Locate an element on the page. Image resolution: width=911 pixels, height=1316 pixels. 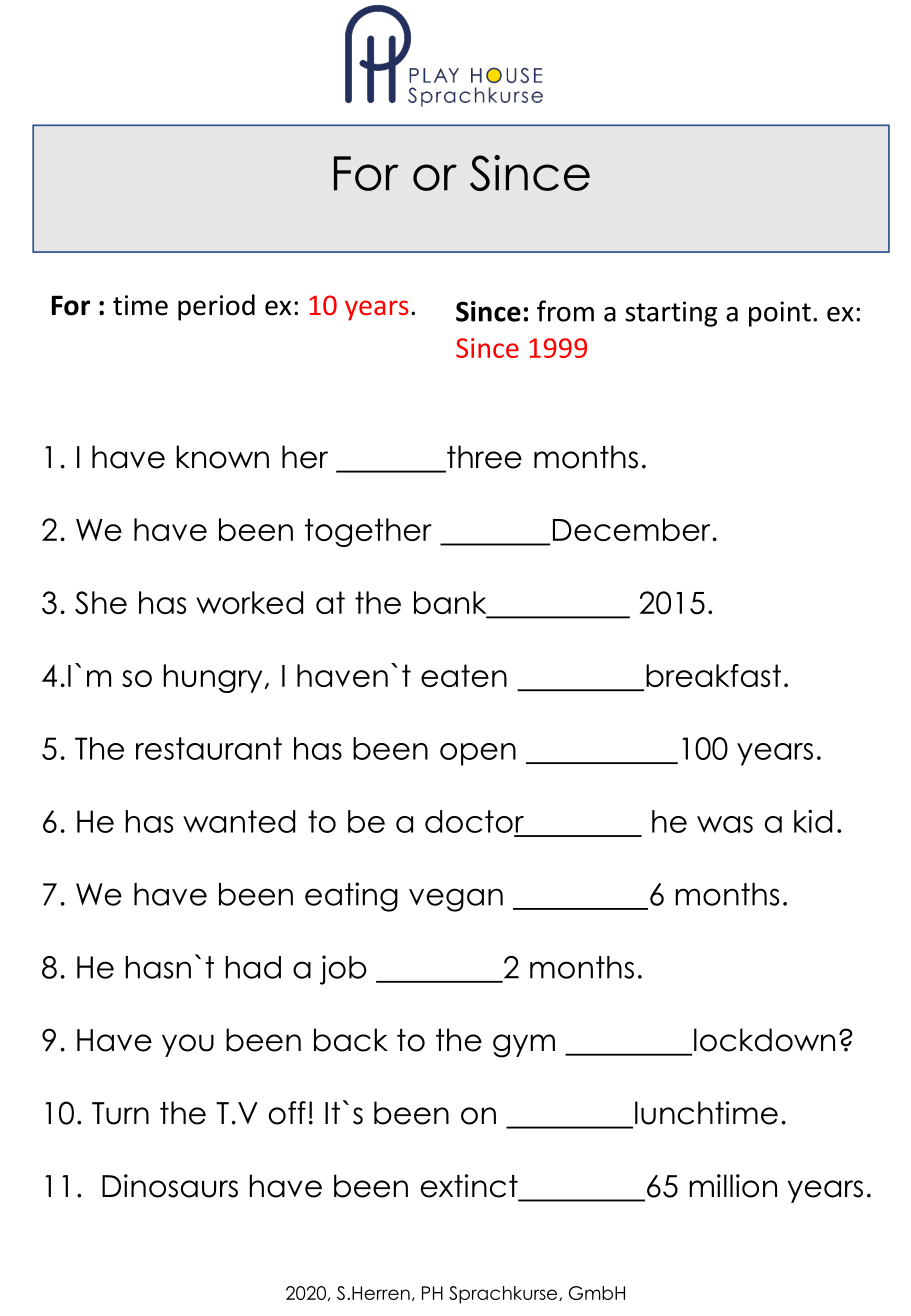
Turn is located at coordinates (120, 1113).
